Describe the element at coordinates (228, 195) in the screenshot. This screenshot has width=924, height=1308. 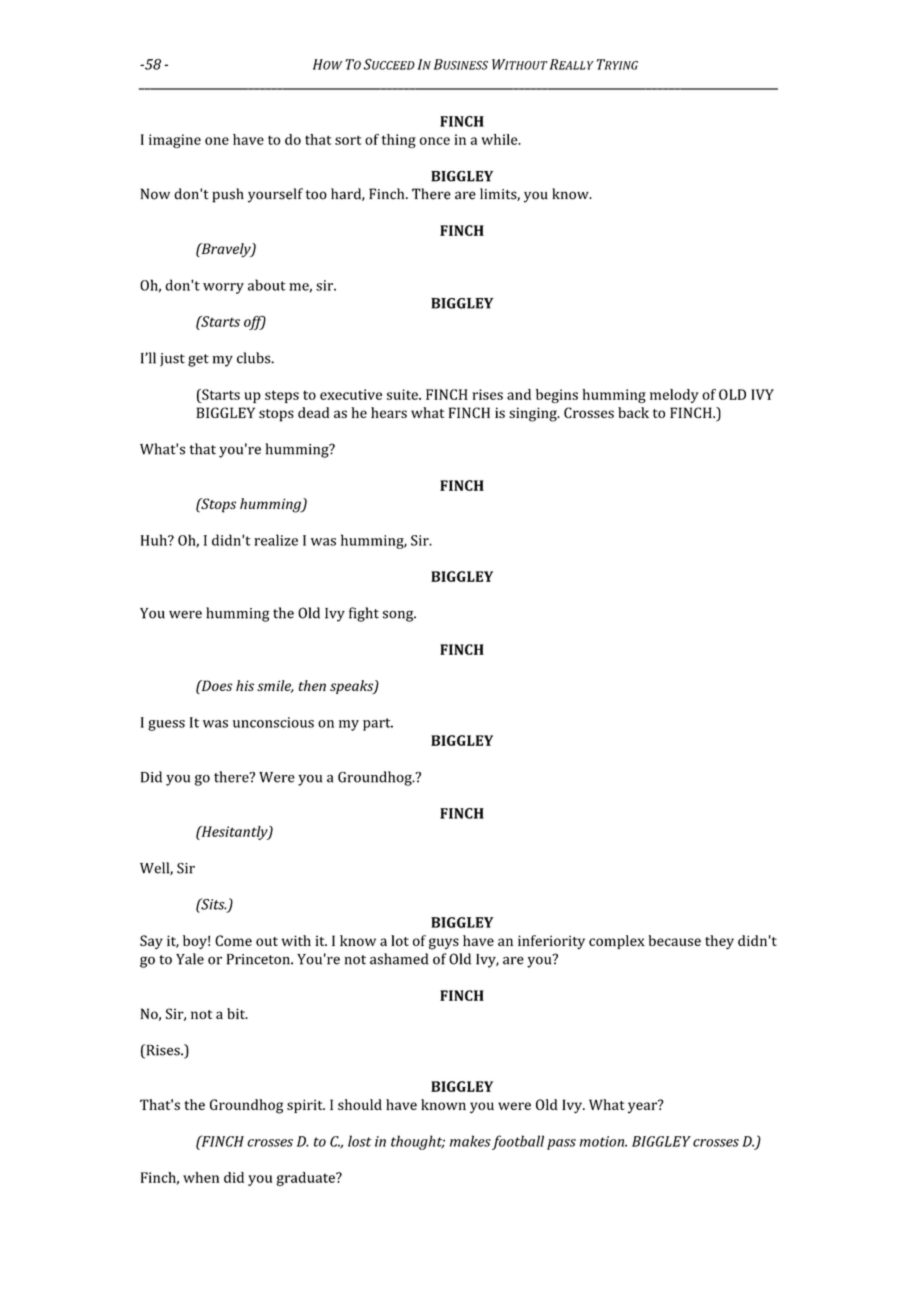
I see `push` at that location.
